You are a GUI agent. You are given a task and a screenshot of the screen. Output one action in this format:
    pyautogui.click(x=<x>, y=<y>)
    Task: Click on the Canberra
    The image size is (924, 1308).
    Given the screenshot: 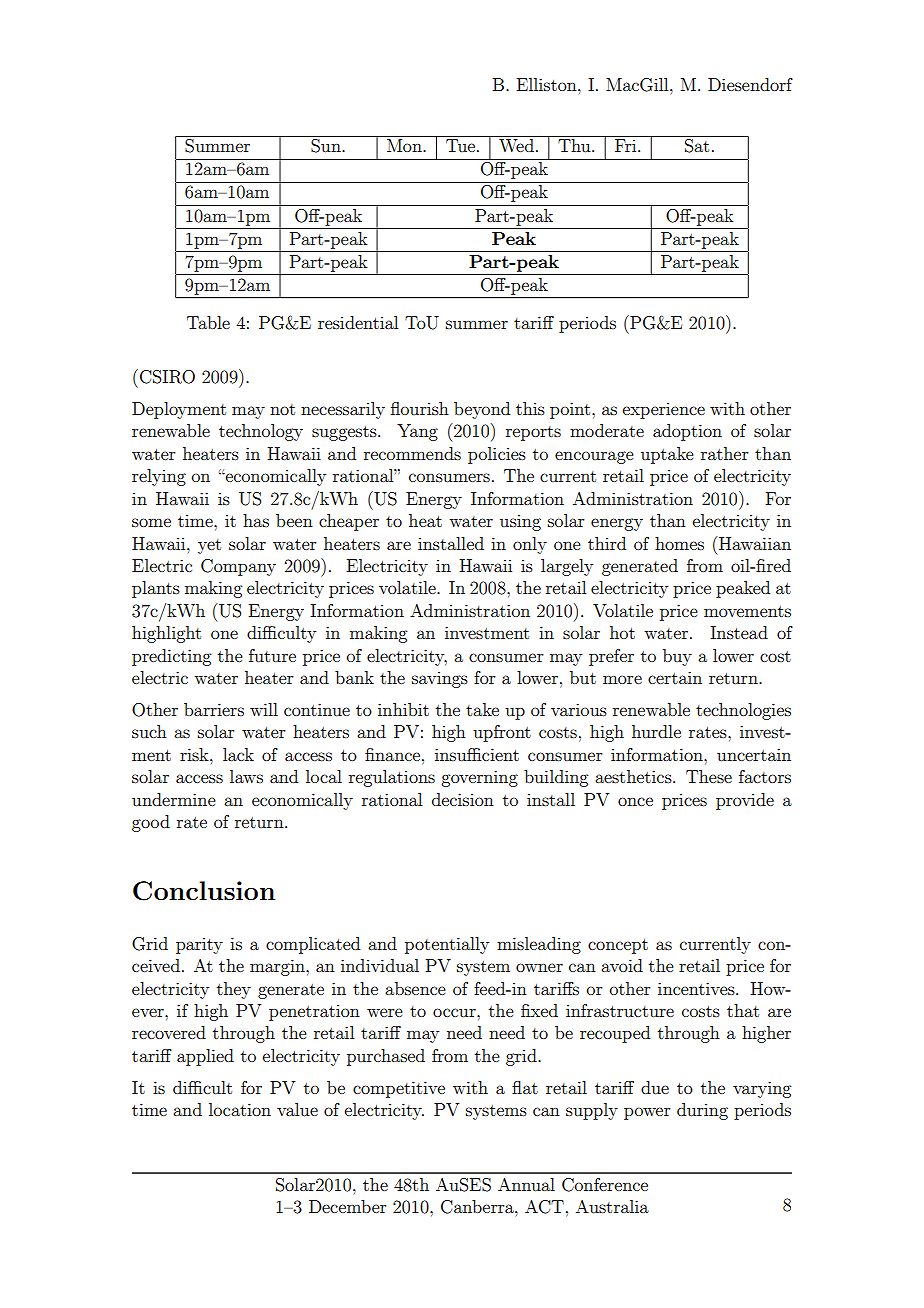 What is the action you would take?
    pyautogui.click(x=478, y=1207)
